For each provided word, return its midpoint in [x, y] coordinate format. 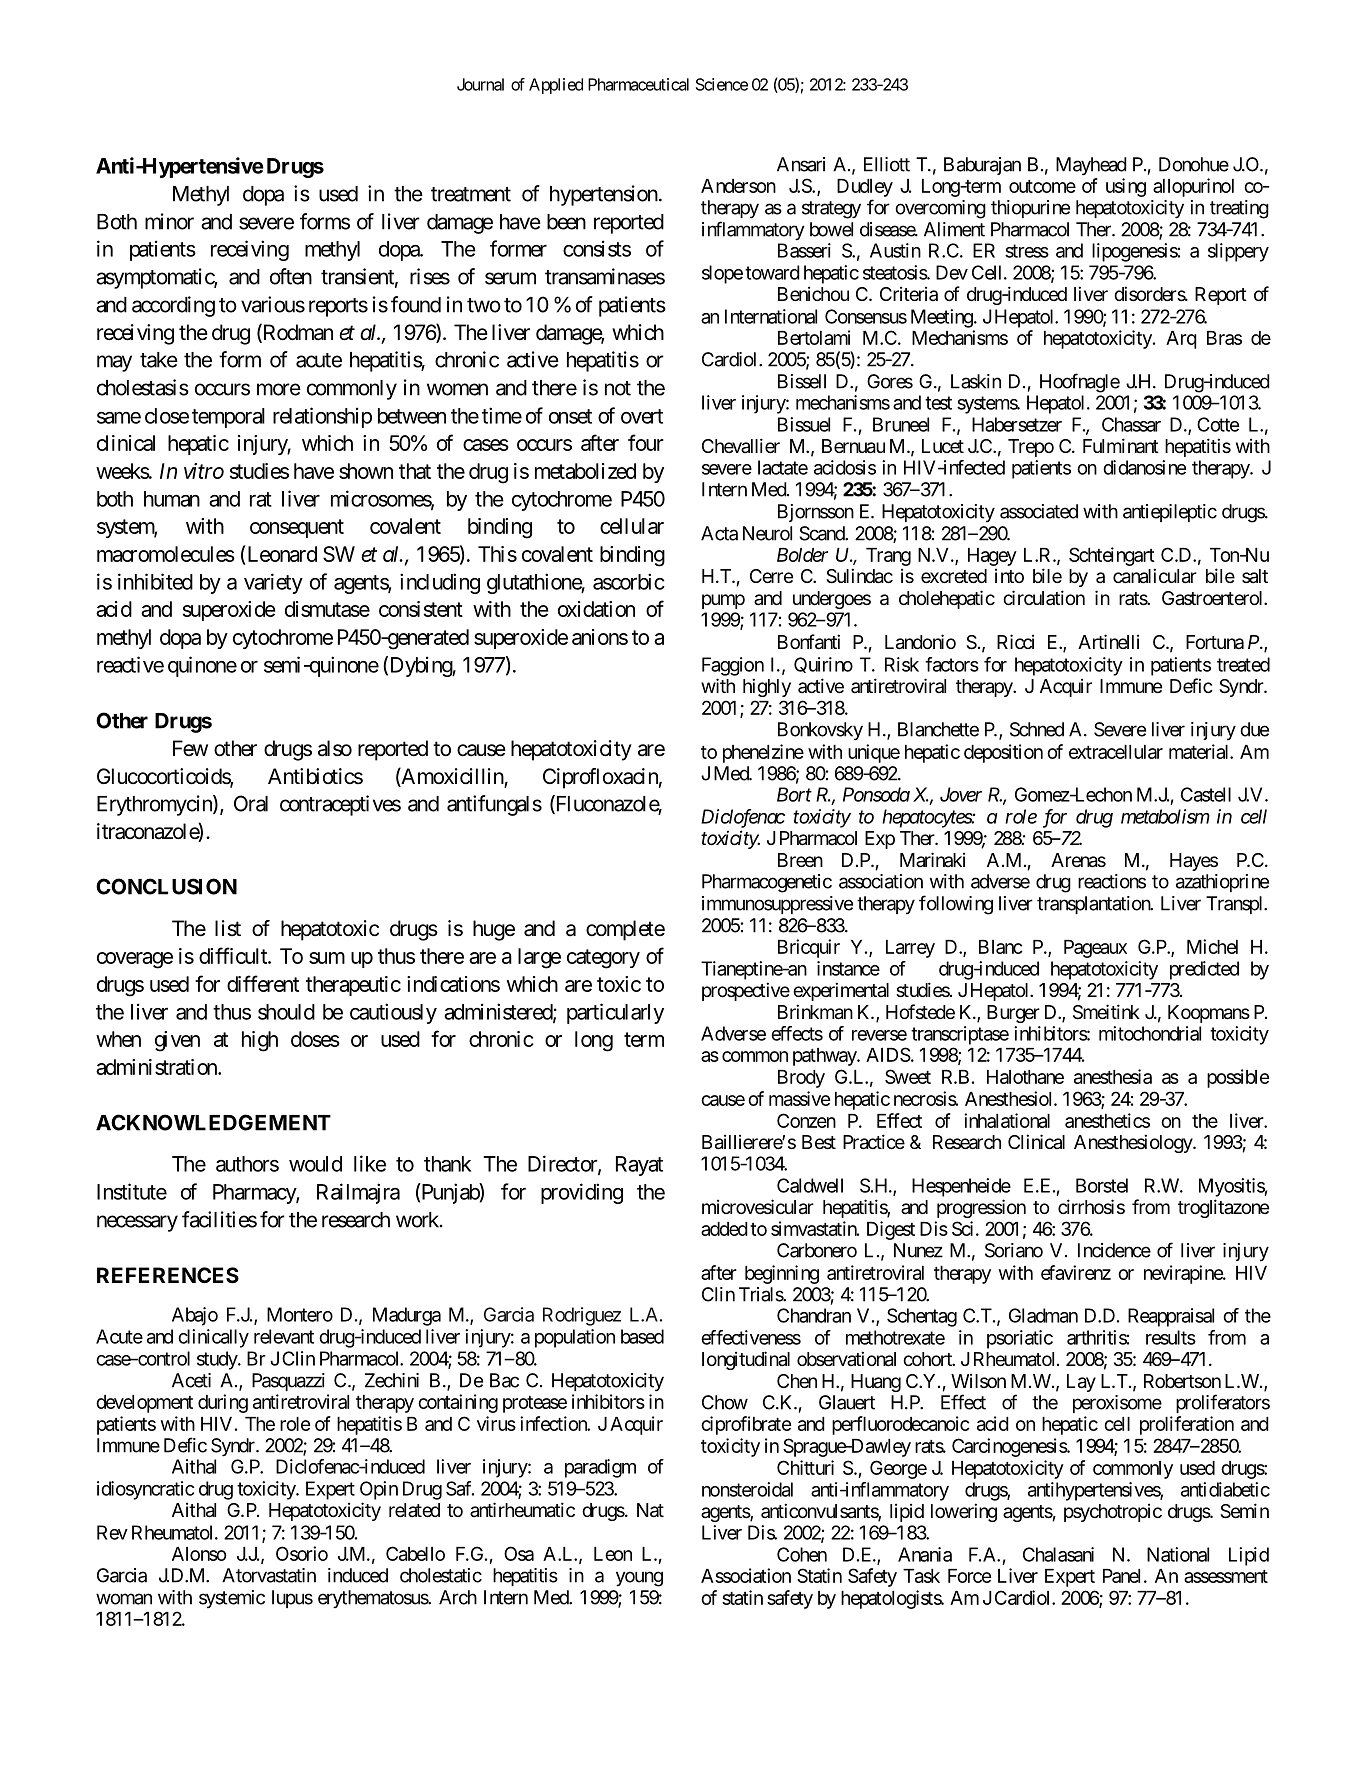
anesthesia [1113, 1076]
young [639, 1579]
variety [273, 583]
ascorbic [629, 581]
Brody [801, 1079]
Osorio [302, 1553]
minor [169, 221]
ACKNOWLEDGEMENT [213, 1122]
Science [722, 84]
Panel [1121, 1576]
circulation [1044, 597]
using [1126, 187]
